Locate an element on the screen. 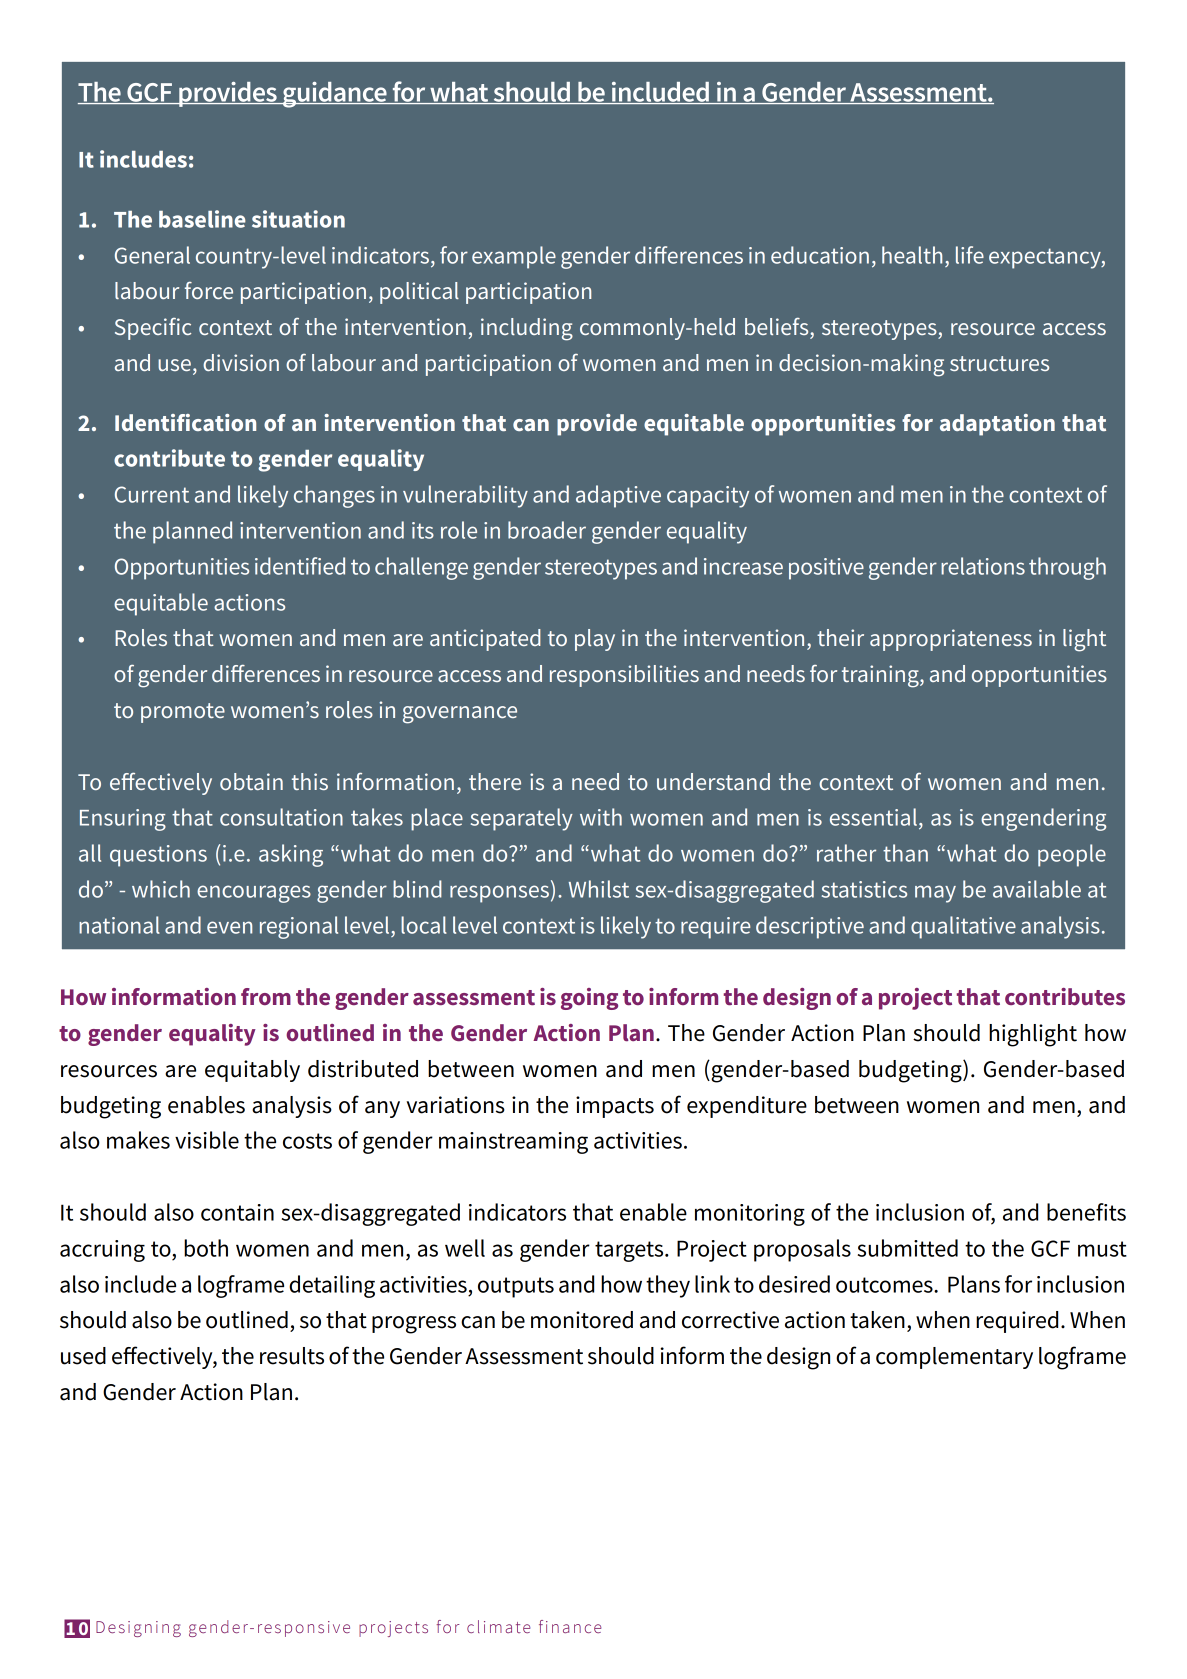  results is located at coordinates (292, 1356).
